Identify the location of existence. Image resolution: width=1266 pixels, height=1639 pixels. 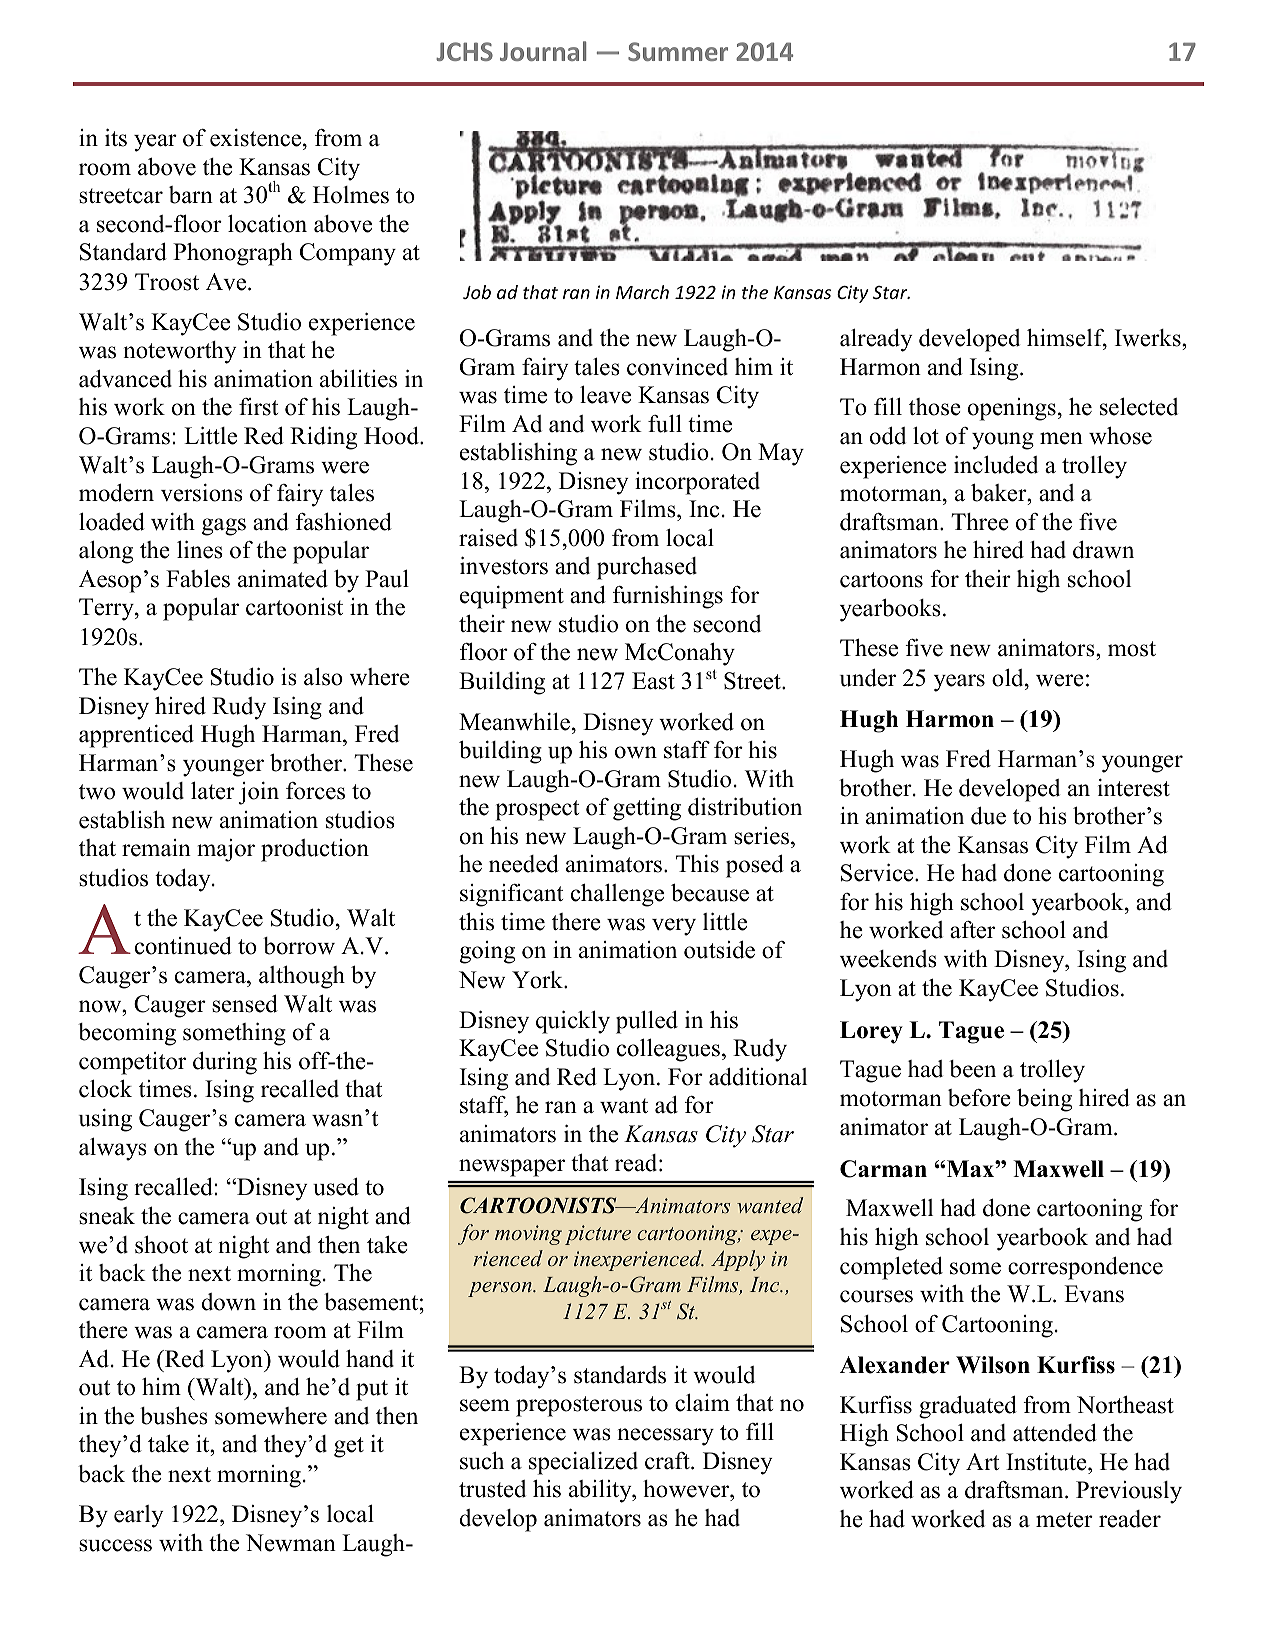
(257, 138).
